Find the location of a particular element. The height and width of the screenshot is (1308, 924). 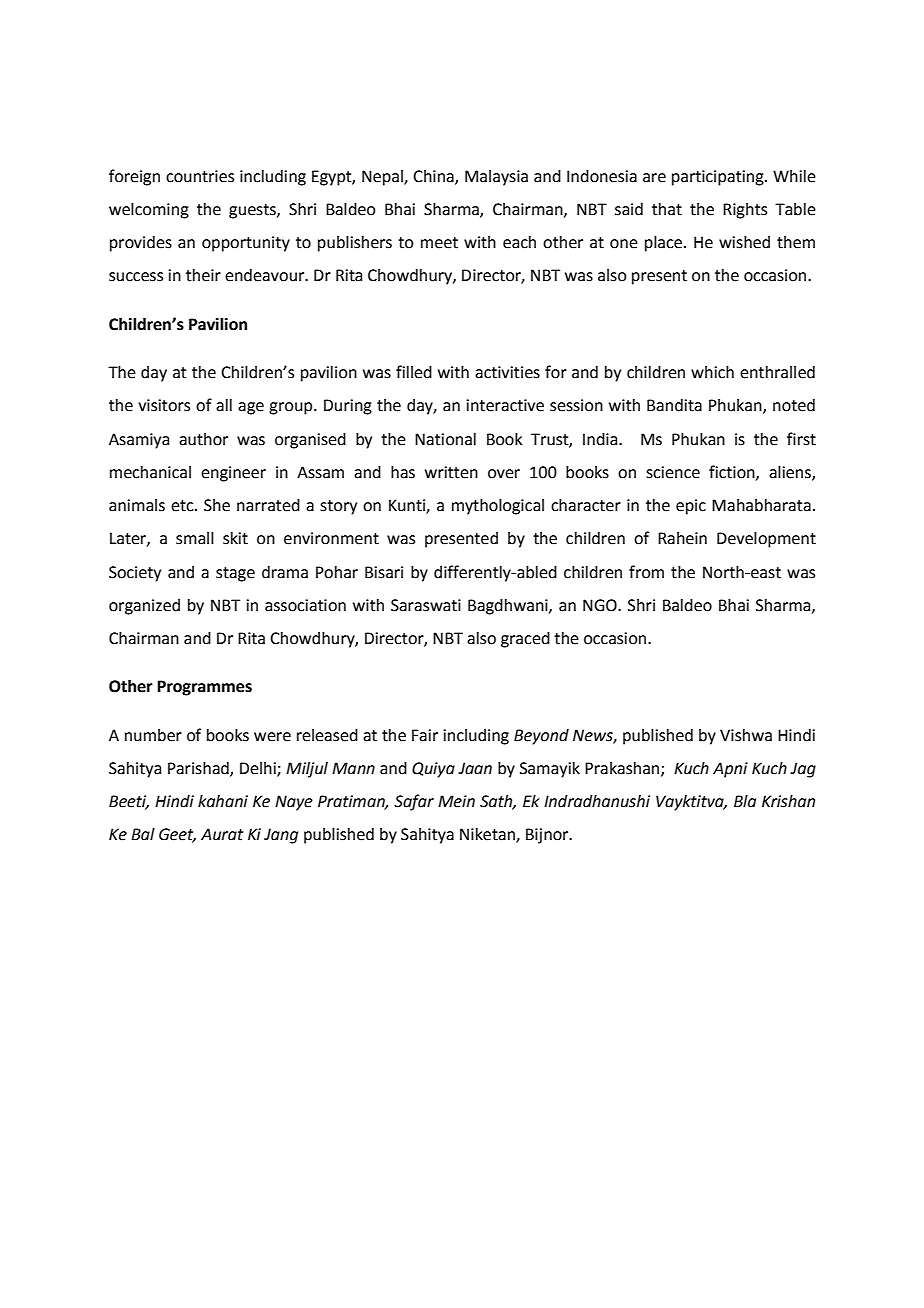

their is located at coordinates (203, 275).
